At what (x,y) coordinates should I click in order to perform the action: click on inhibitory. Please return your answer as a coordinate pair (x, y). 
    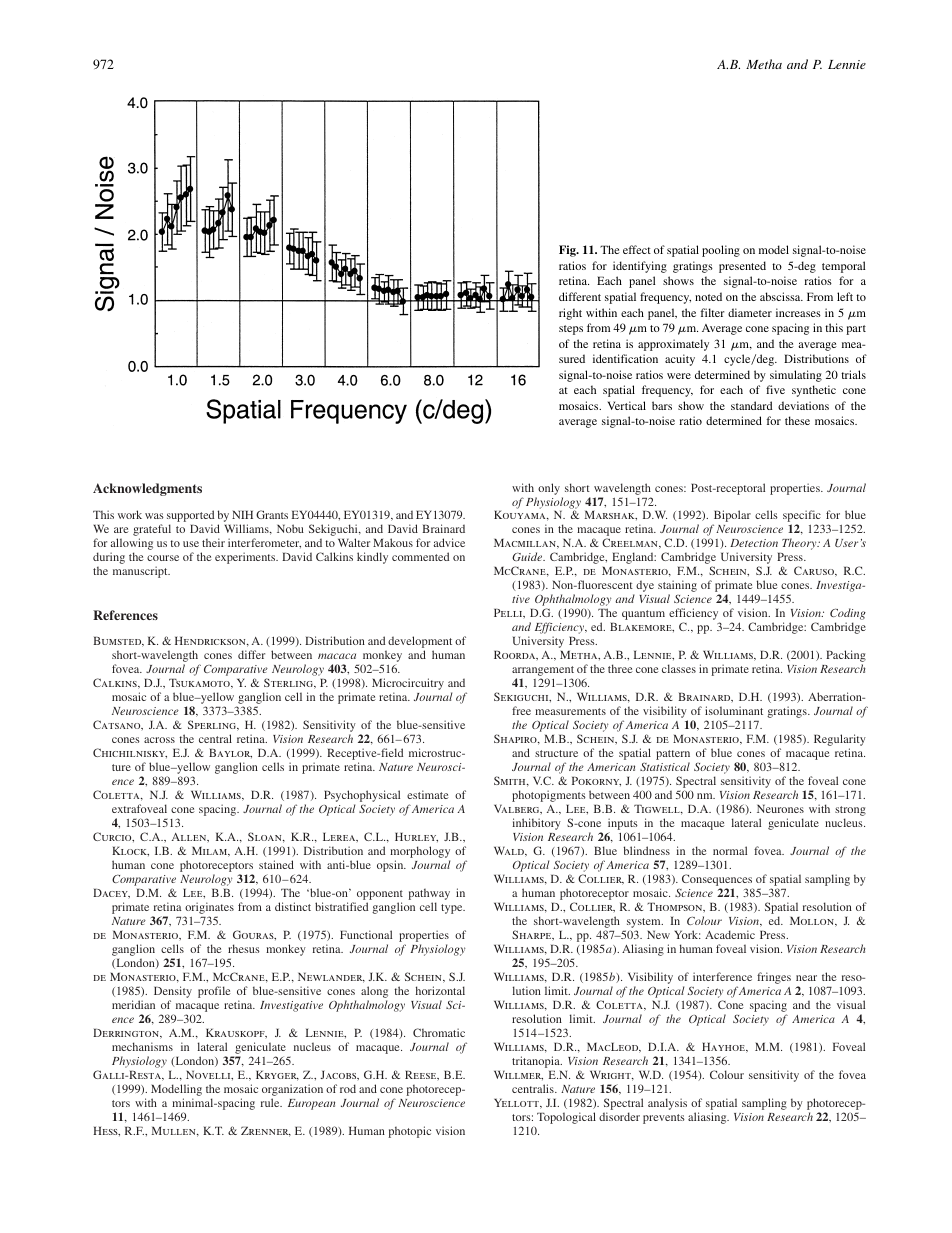
    Looking at the image, I should click on (536, 824).
